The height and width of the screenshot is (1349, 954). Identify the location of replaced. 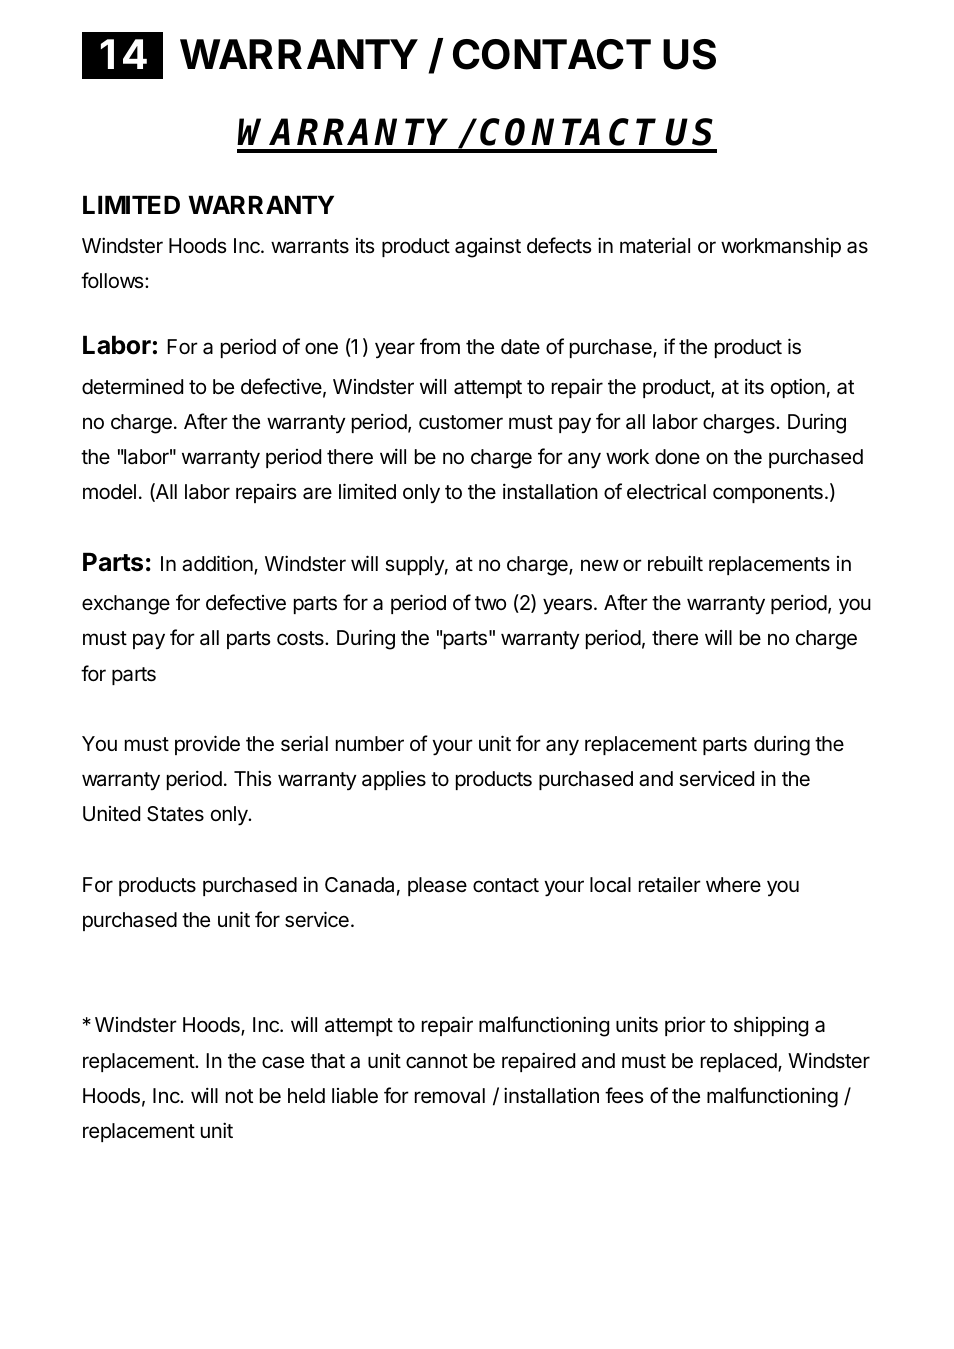
(740, 1062).
